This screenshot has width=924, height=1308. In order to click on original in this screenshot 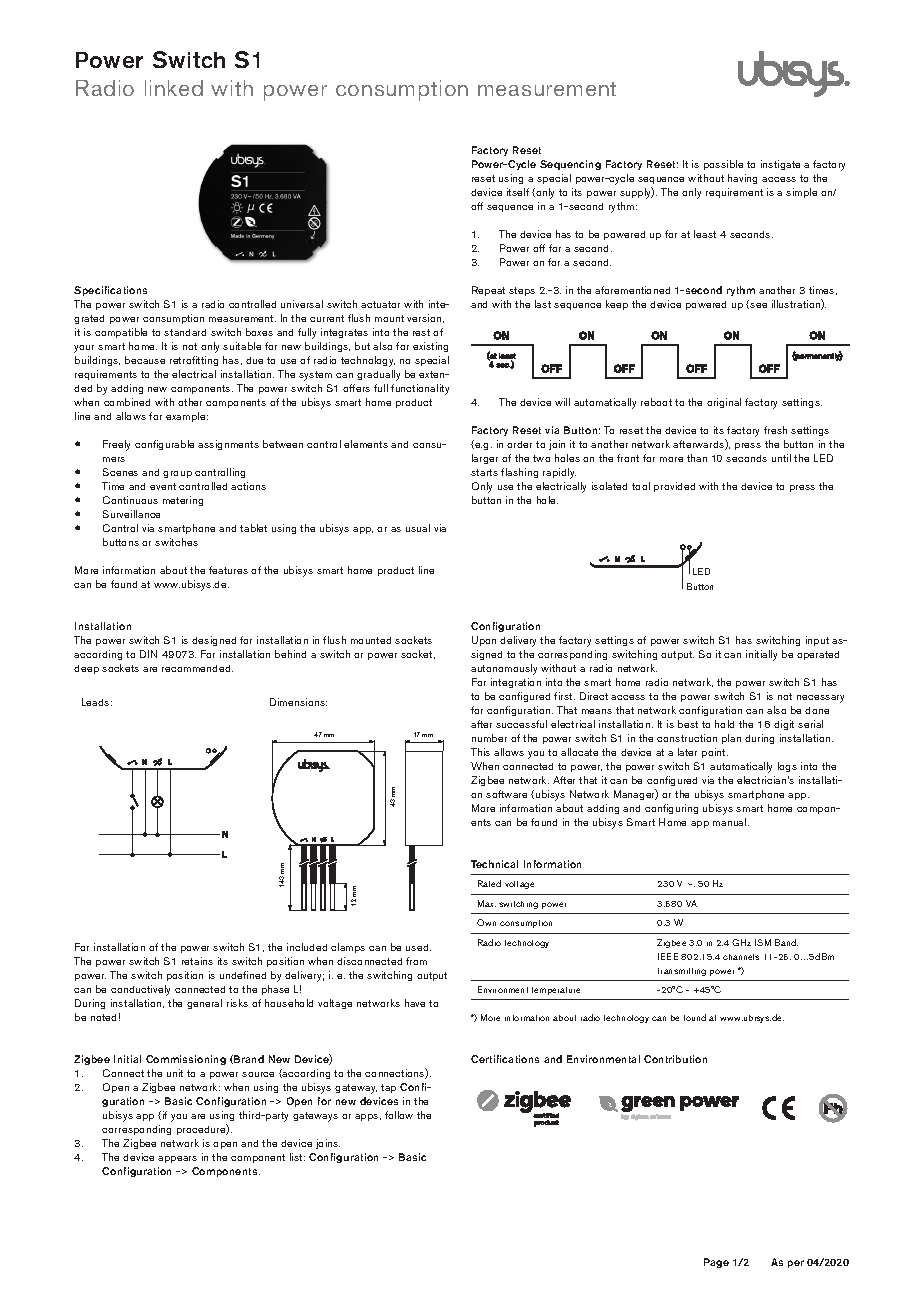, I will do `click(724, 403)`.
